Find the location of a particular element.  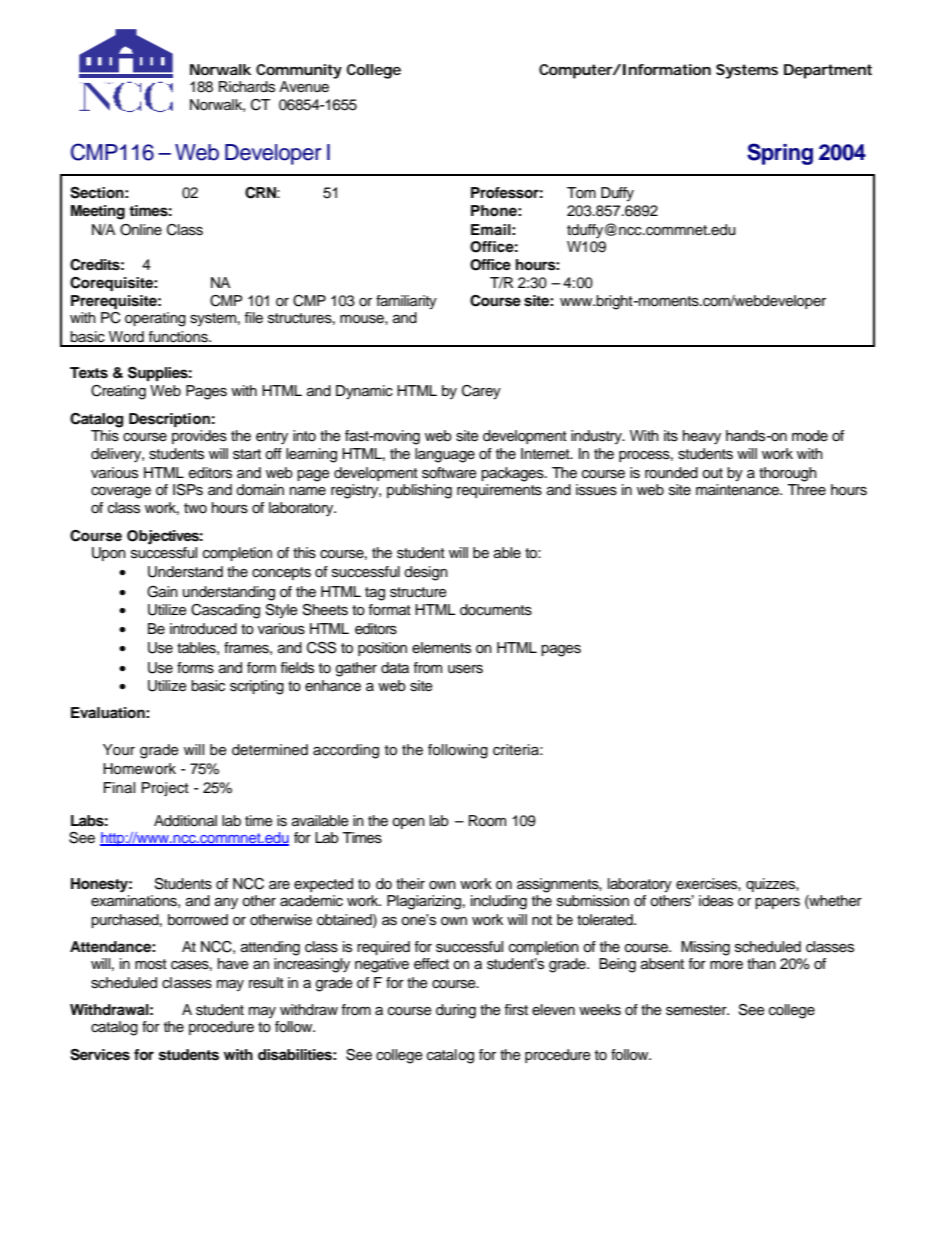

Your is located at coordinates (119, 750).
